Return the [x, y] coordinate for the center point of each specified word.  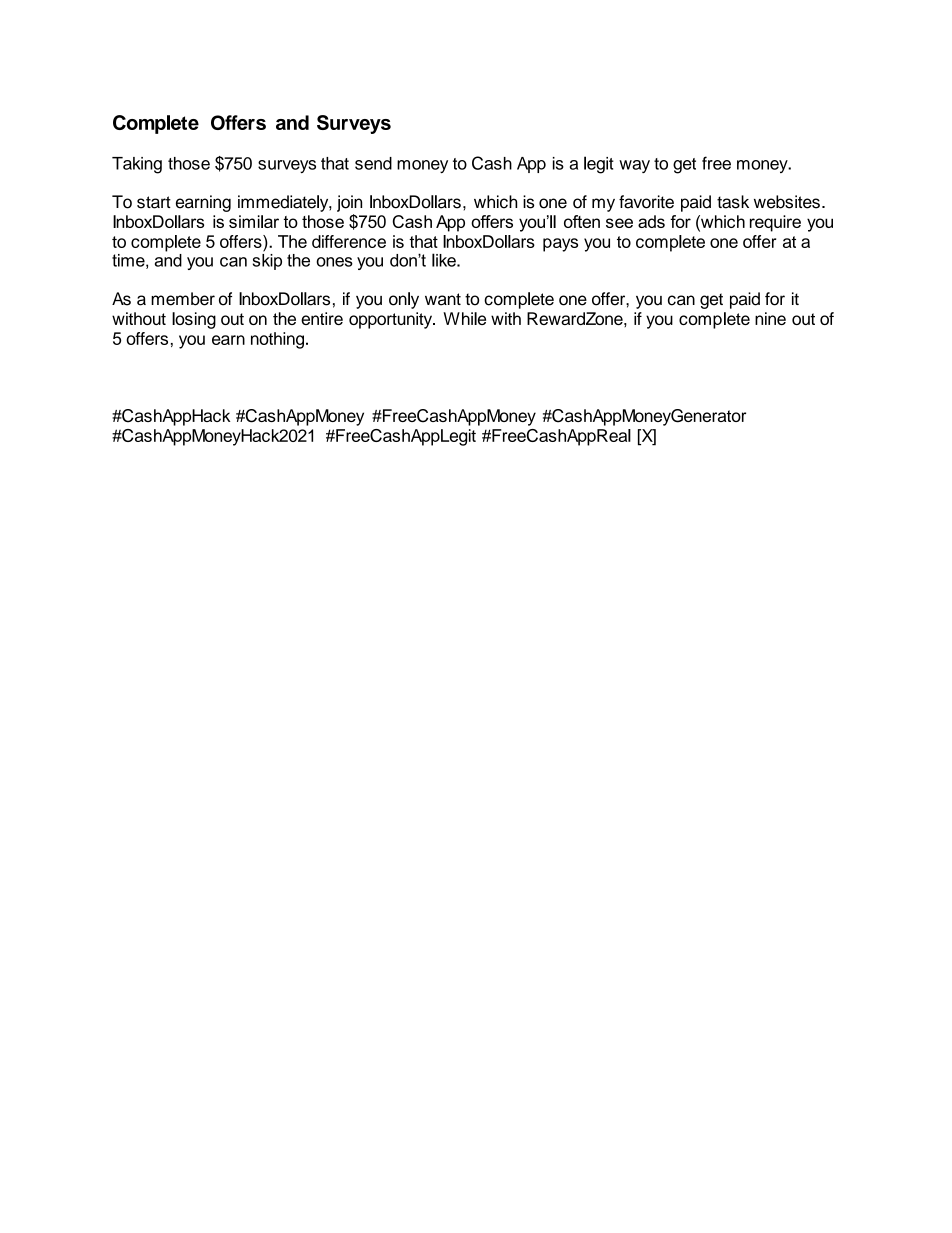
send [373, 163]
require [775, 223]
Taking [137, 165]
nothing [277, 340]
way [634, 166]
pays [560, 245]
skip [267, 260]
